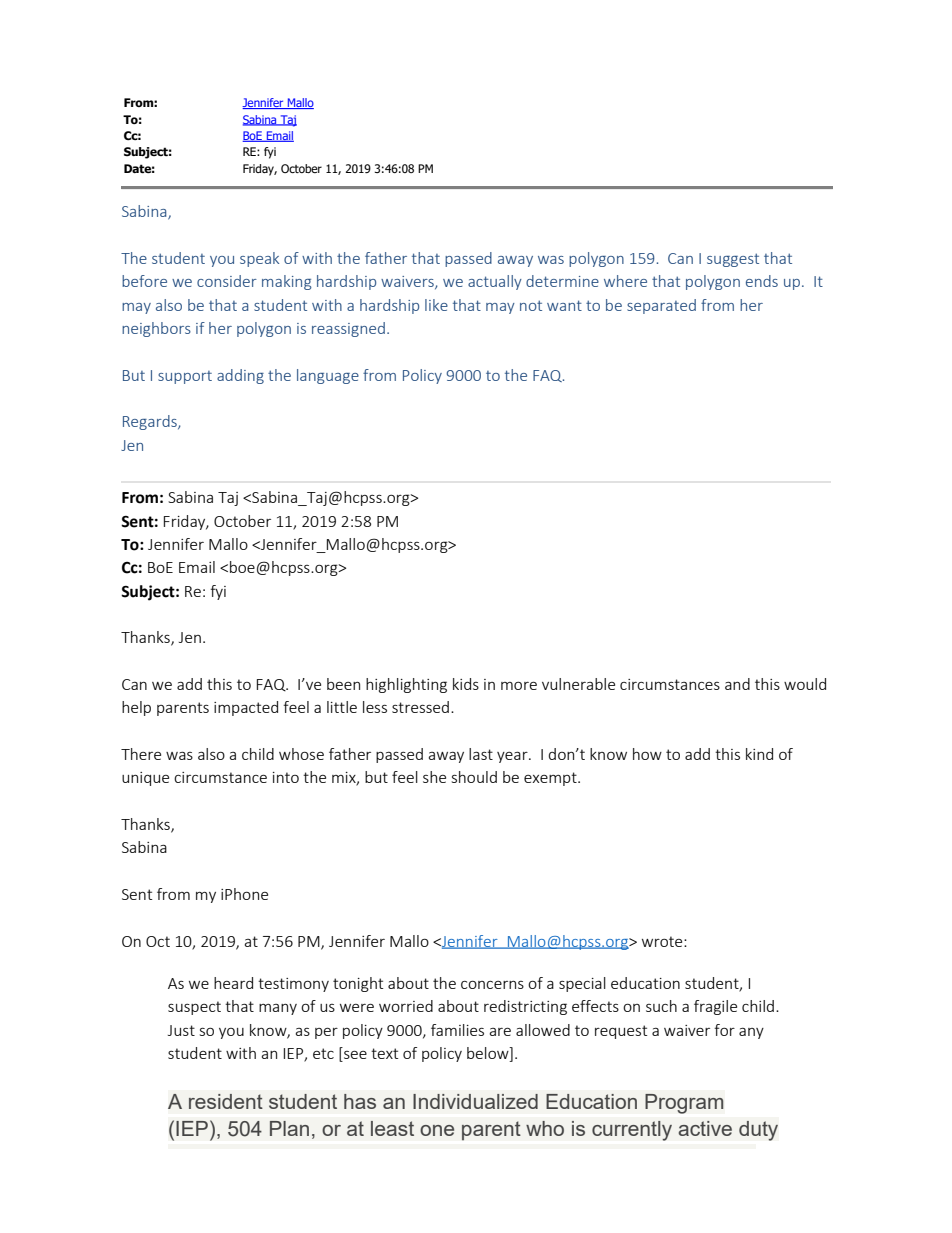 This screenshot has width=952, height=1233. Describe the element at coordinates (495, 282) in the screenshot. I see `actually` at that location.
